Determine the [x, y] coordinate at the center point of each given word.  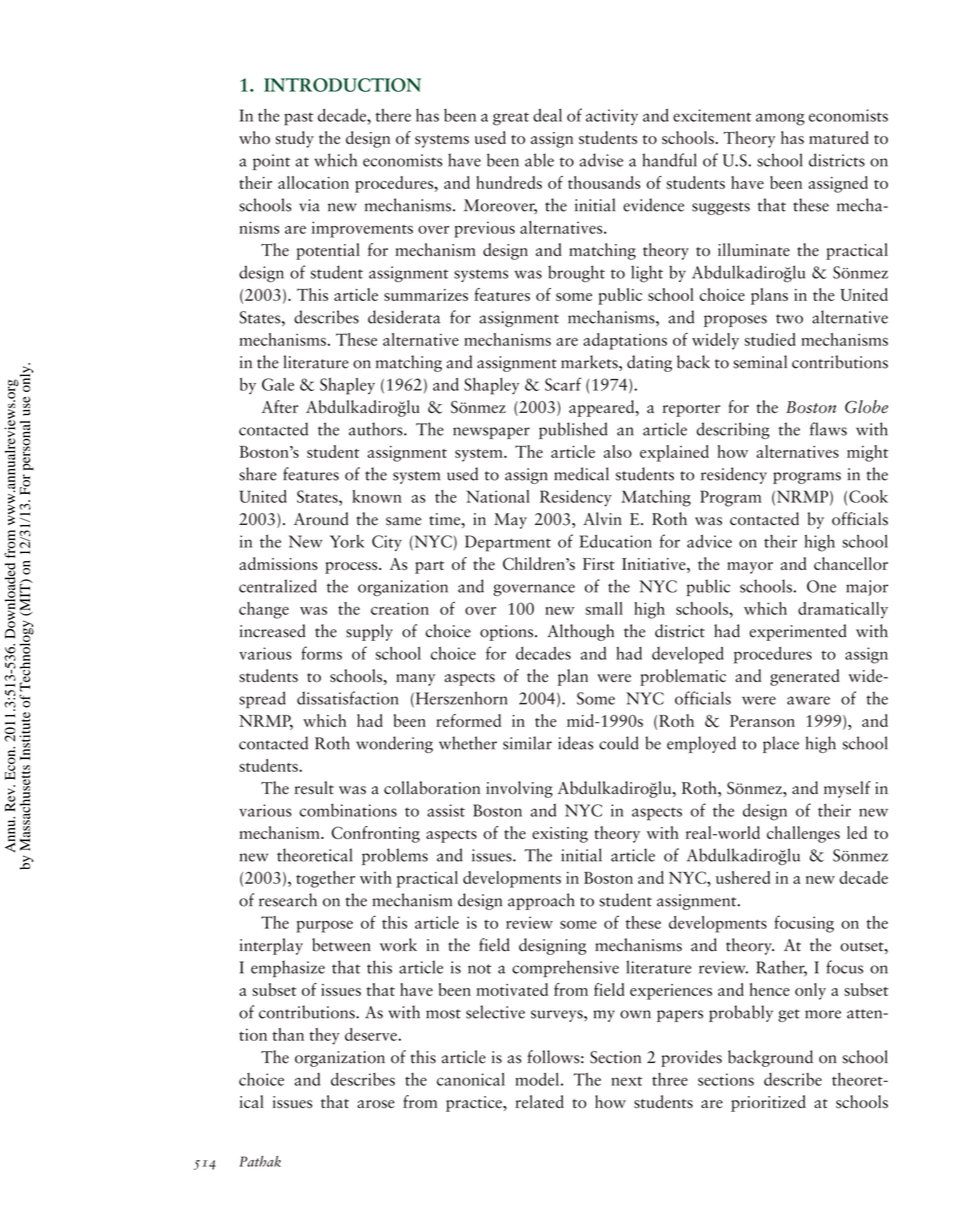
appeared [603, 408]
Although [580, 632]
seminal [760, 362]
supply [369, 632]
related [539, 1101]
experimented [798, 632]
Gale [278, 384]
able [539, 160]
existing [560, 835]
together [325, 879]
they [324, 1036]
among [780, 119]
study [294, 139]
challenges [803, 834]
